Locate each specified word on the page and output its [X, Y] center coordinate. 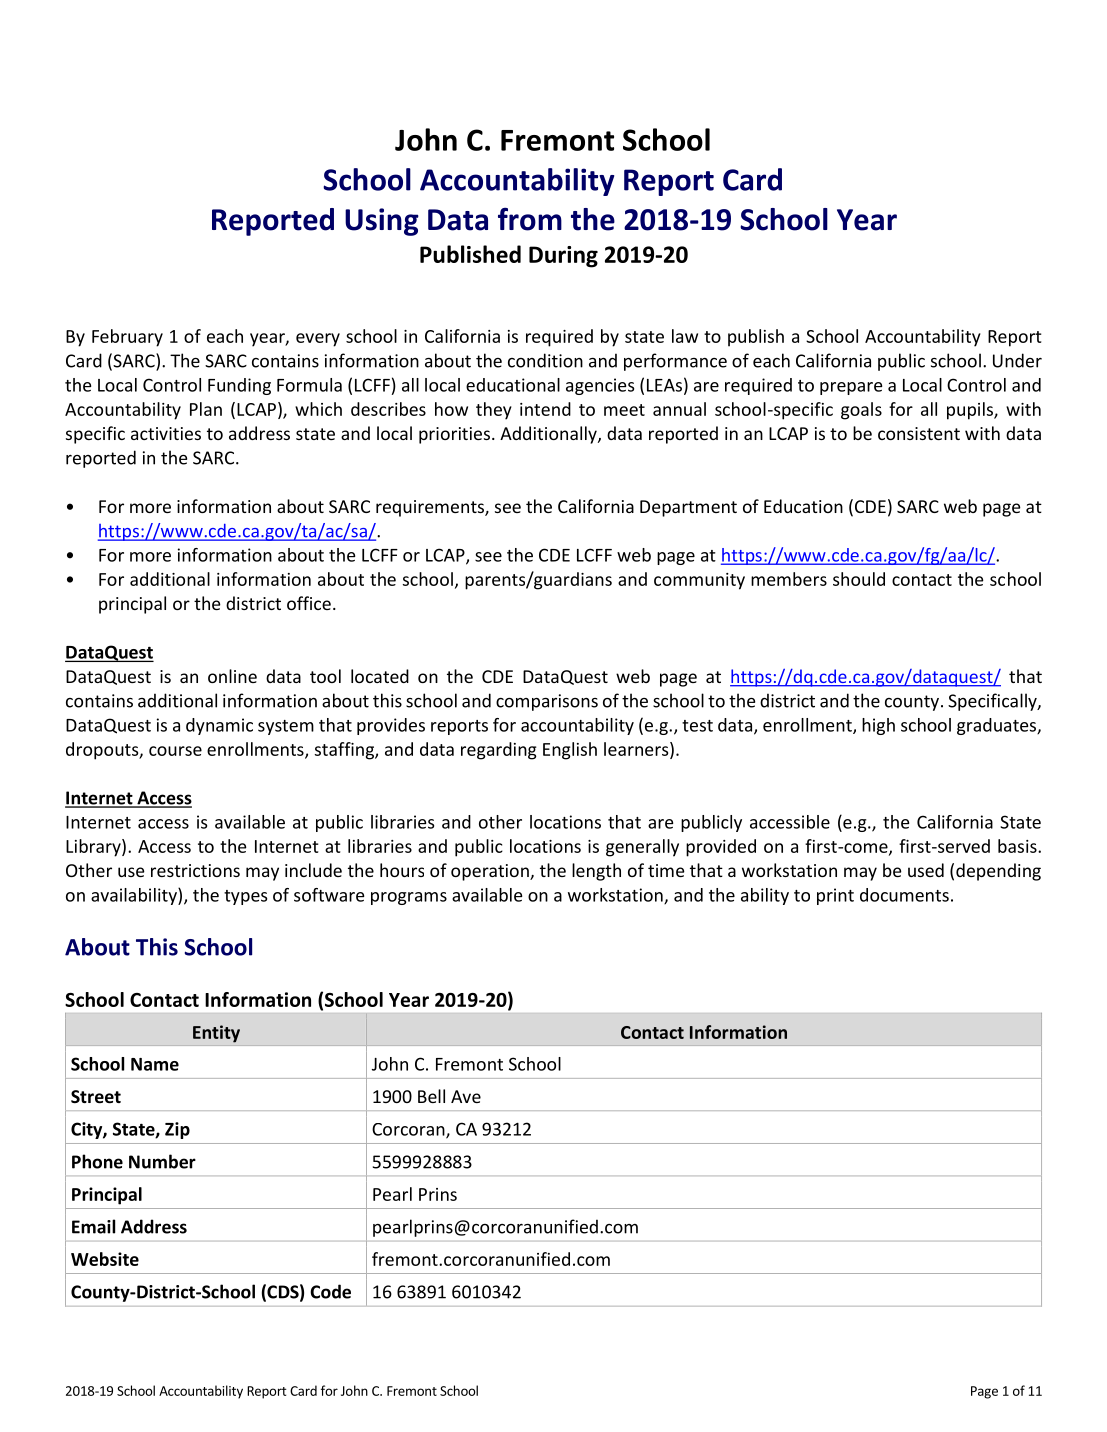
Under [1017, 360]
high [878, 726]
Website [105, 1259]
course [175, 751]
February [127, 338]
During [563, 257]
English [570, 751]
